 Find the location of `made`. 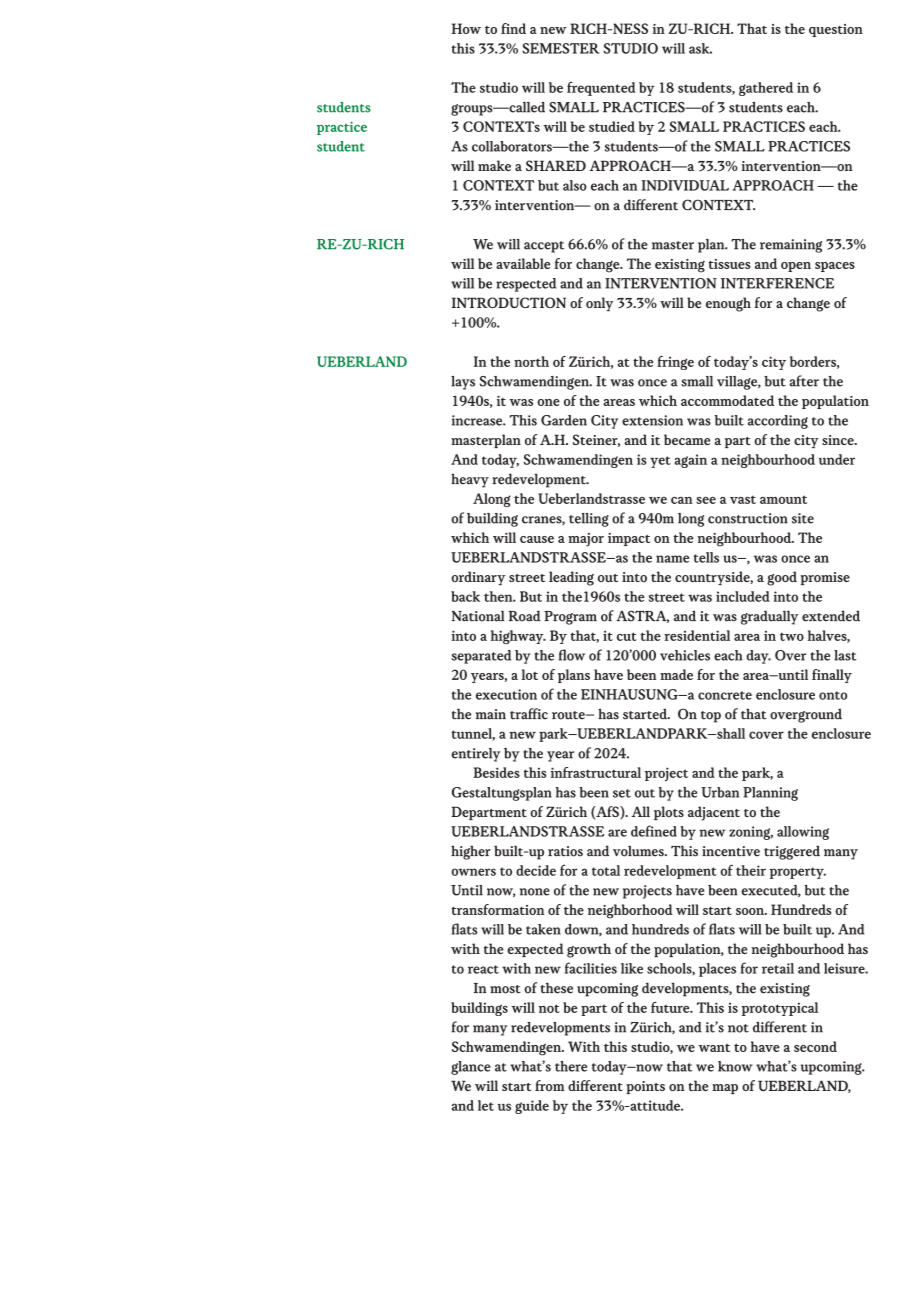

made is located at coordinates (676, 674).
